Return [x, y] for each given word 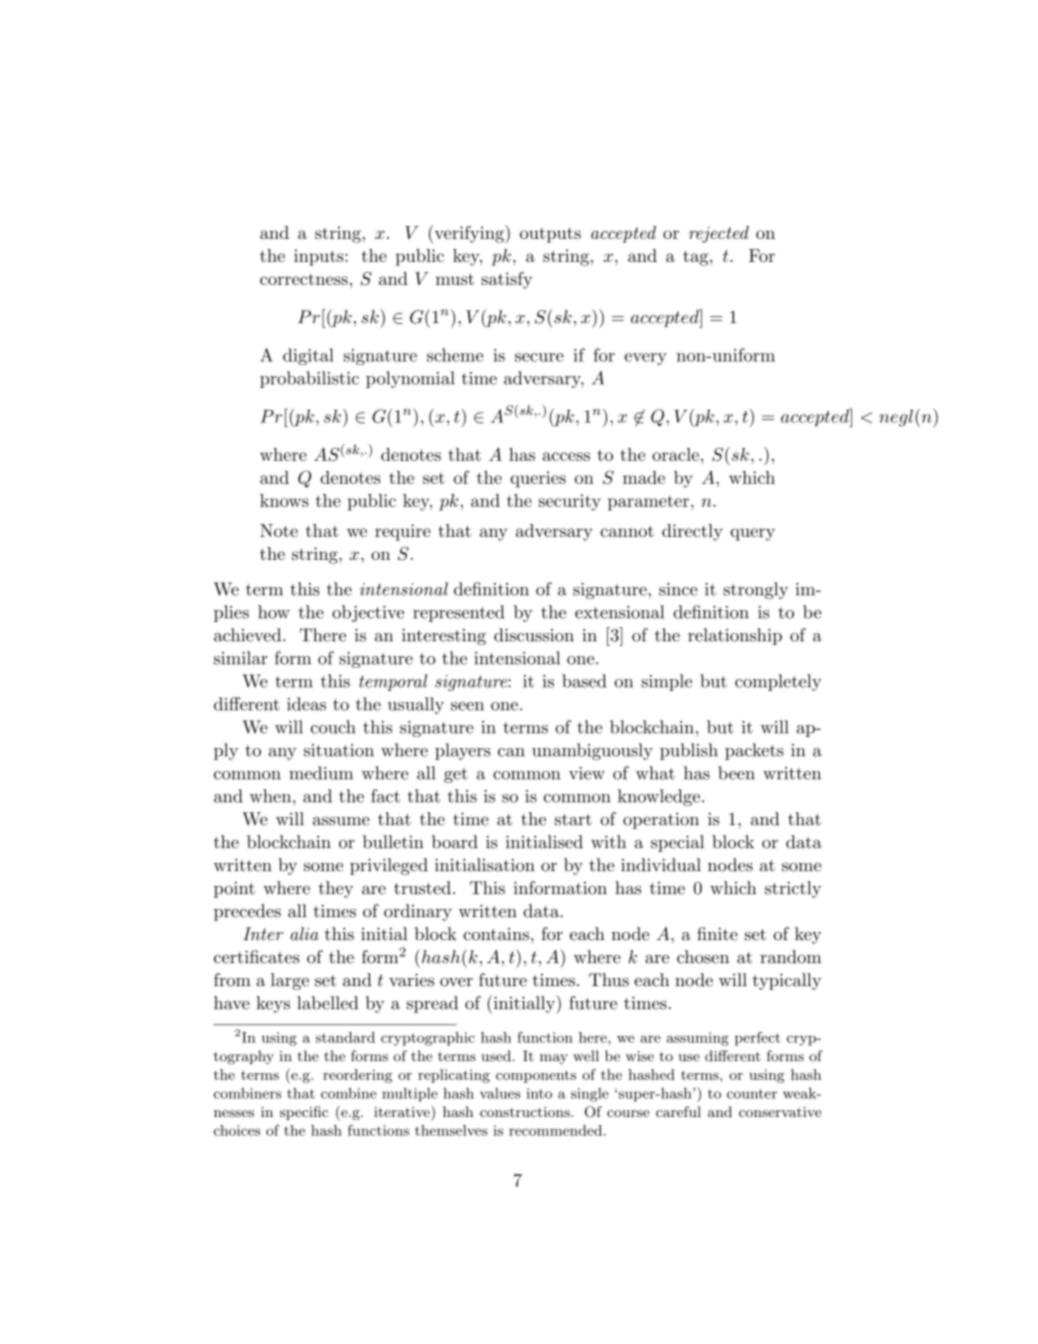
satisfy [507, 280]
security [570, 502]
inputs [320, 257]
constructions [526, 1112]
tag [697, 258]
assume [341, 821]
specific [304, 1113]
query [752, 534]
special [677, 843]
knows [284, 500]
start [573, 820]
